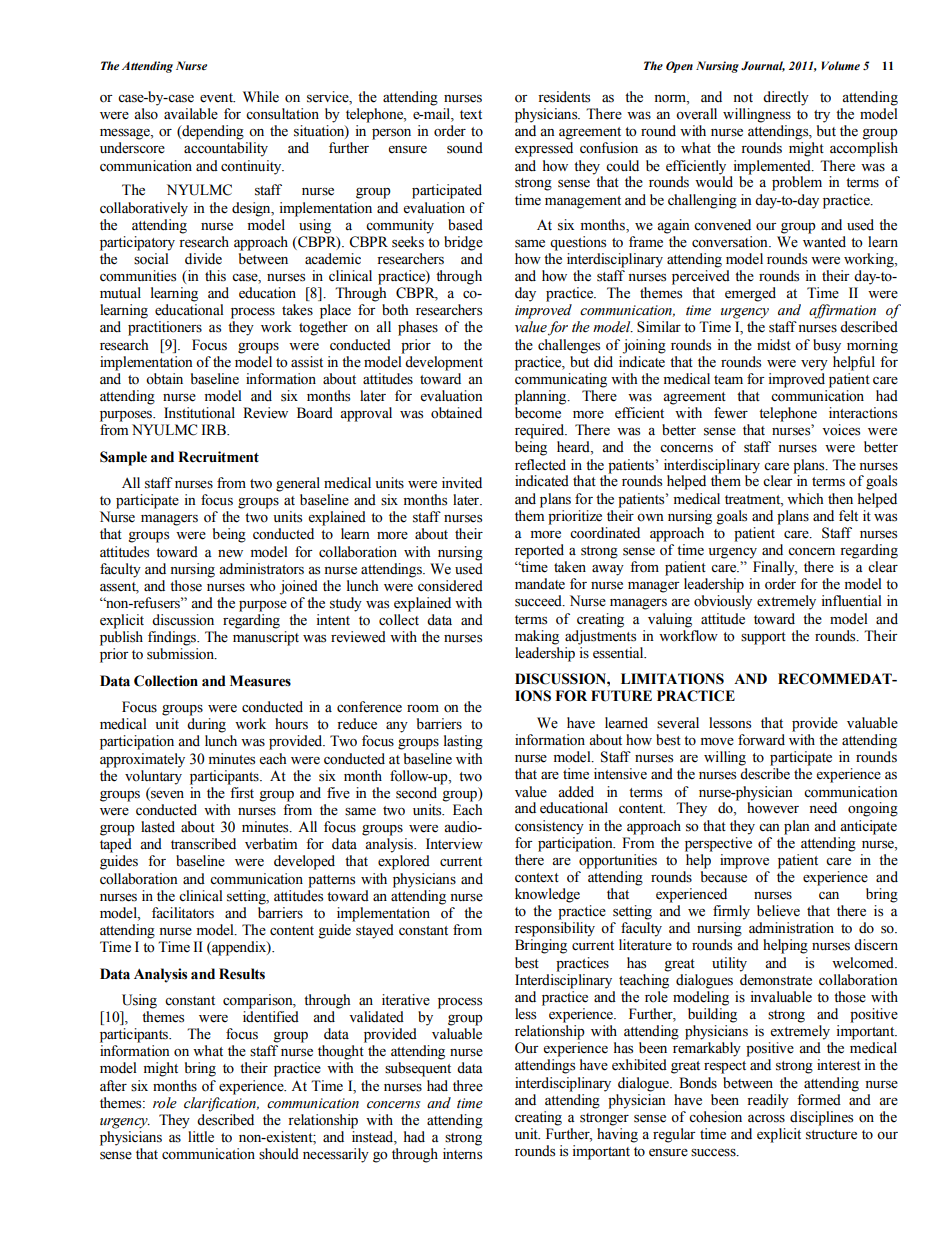 The height and width of the screenshot is (1233, 952). I want to click on interns, so click(462, 1154).
